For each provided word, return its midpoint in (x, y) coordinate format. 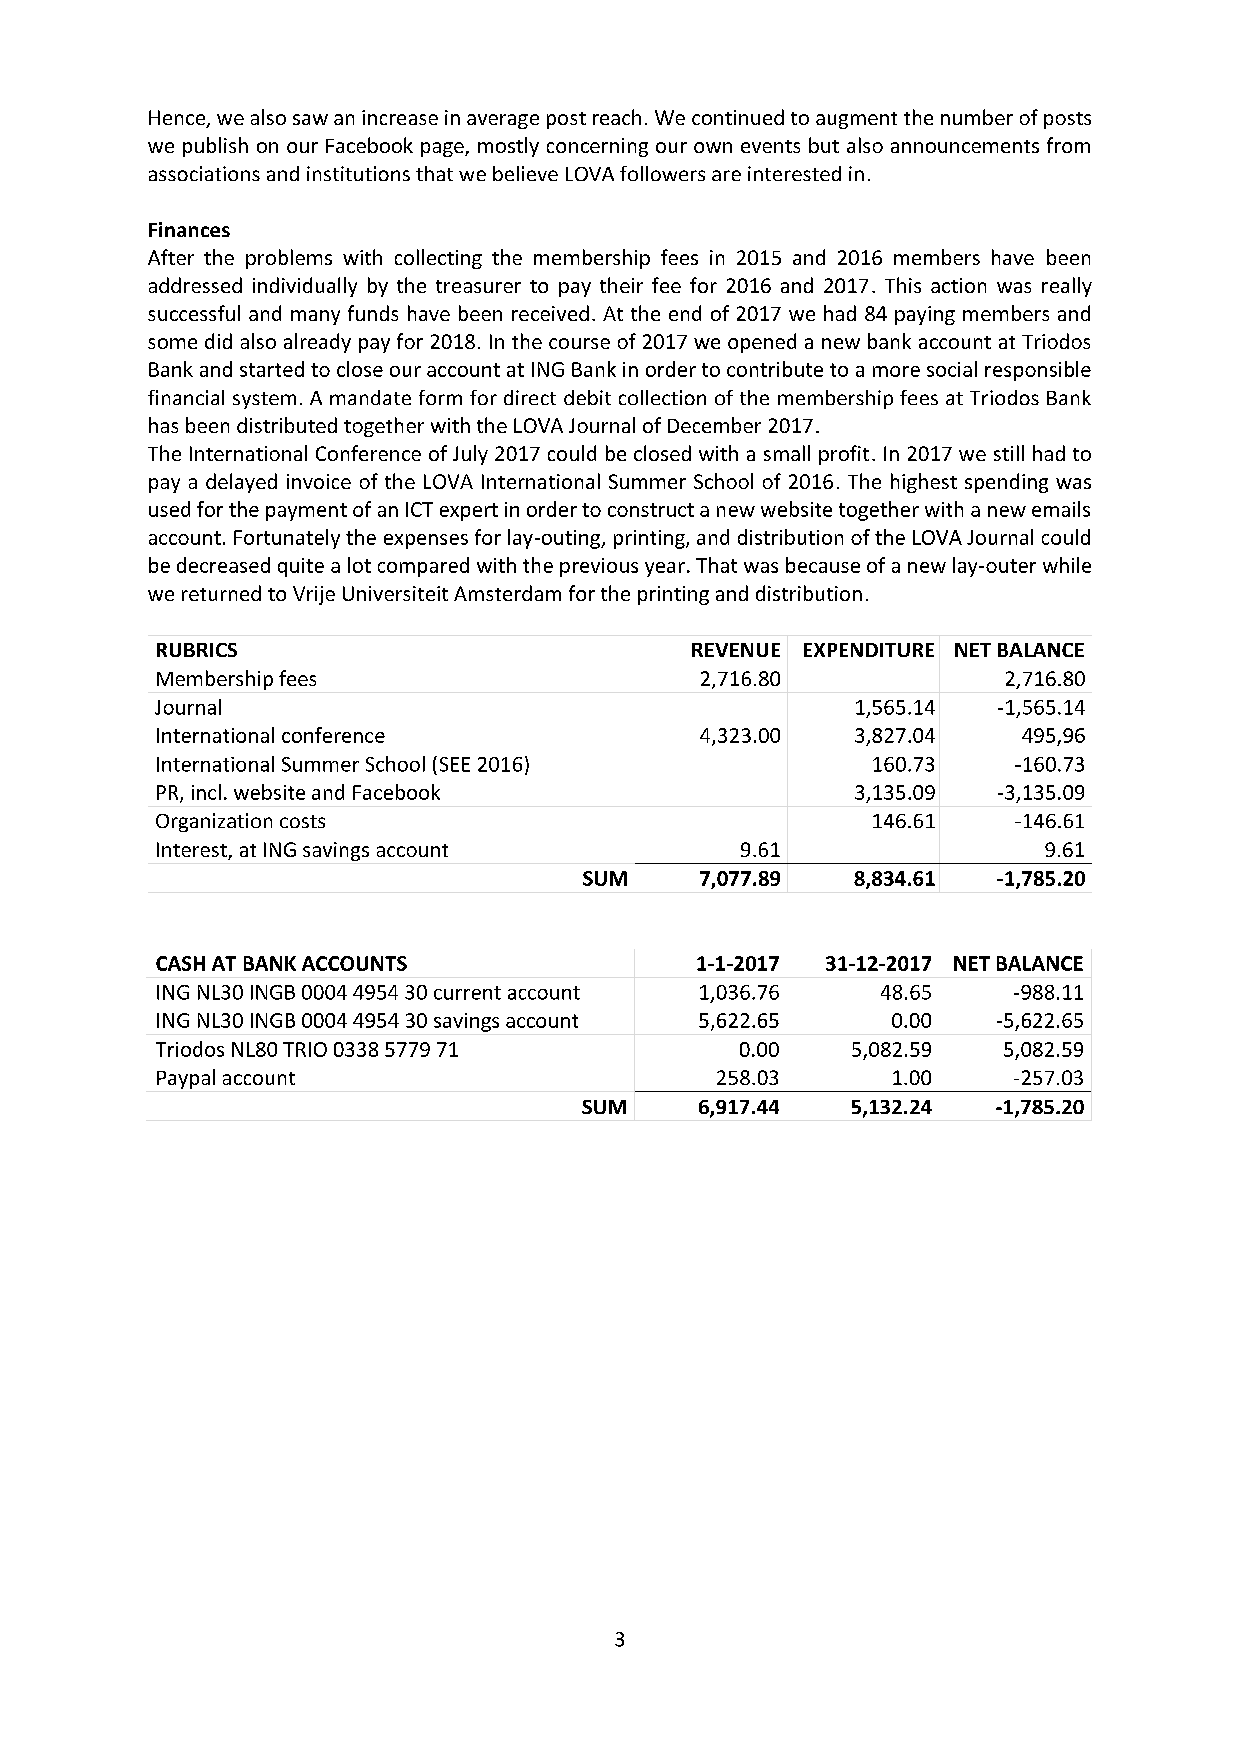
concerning (597, 147)
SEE (455, 764)
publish (215, 147)
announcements (965, 146)
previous (599, 567)
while (1067, 565)
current (467, 993)
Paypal (186, 1079)
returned (221, 593)
